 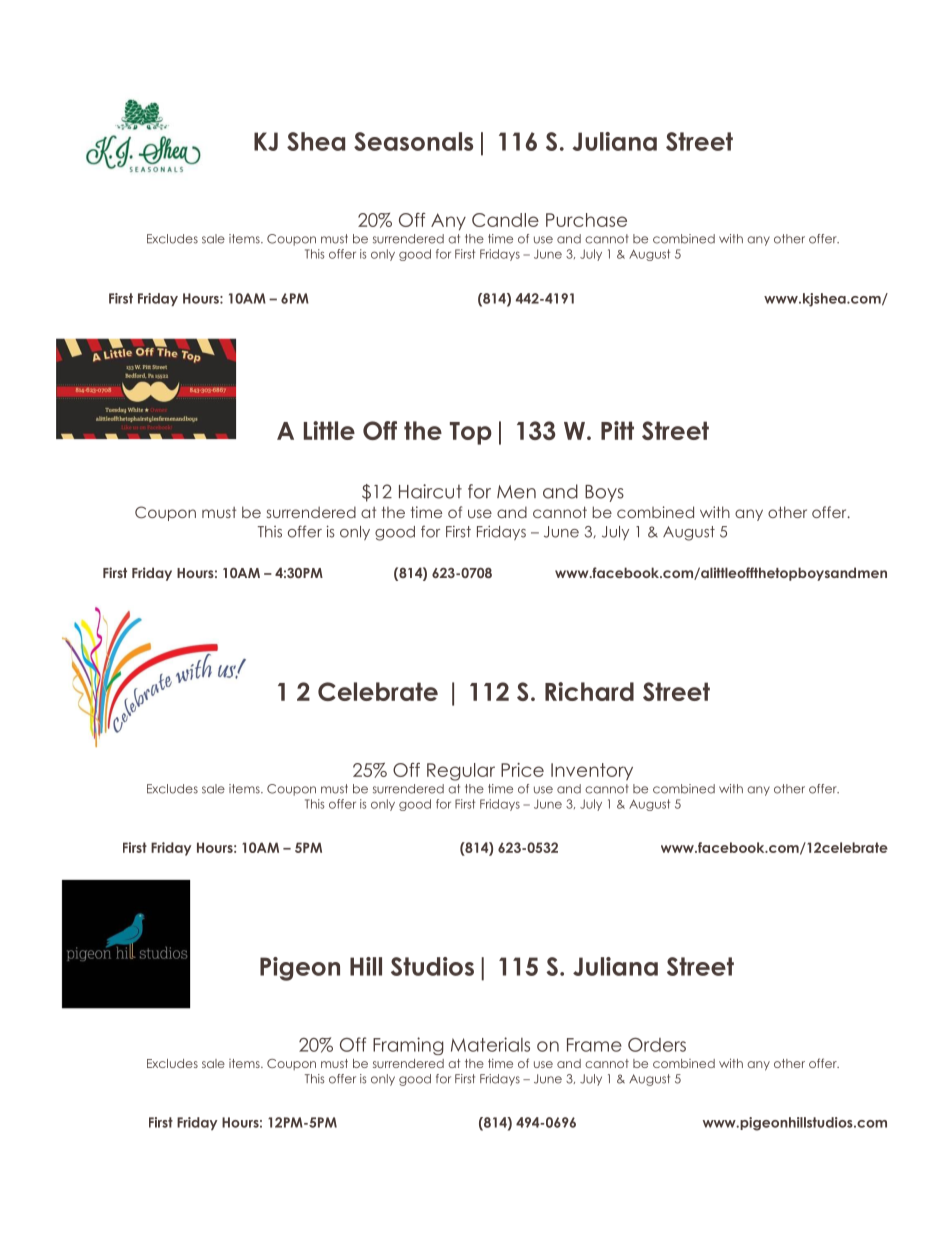 What do you see at coordinates (589, 691) in the document?
I see `Richard` at bounding box center [589, 691].
